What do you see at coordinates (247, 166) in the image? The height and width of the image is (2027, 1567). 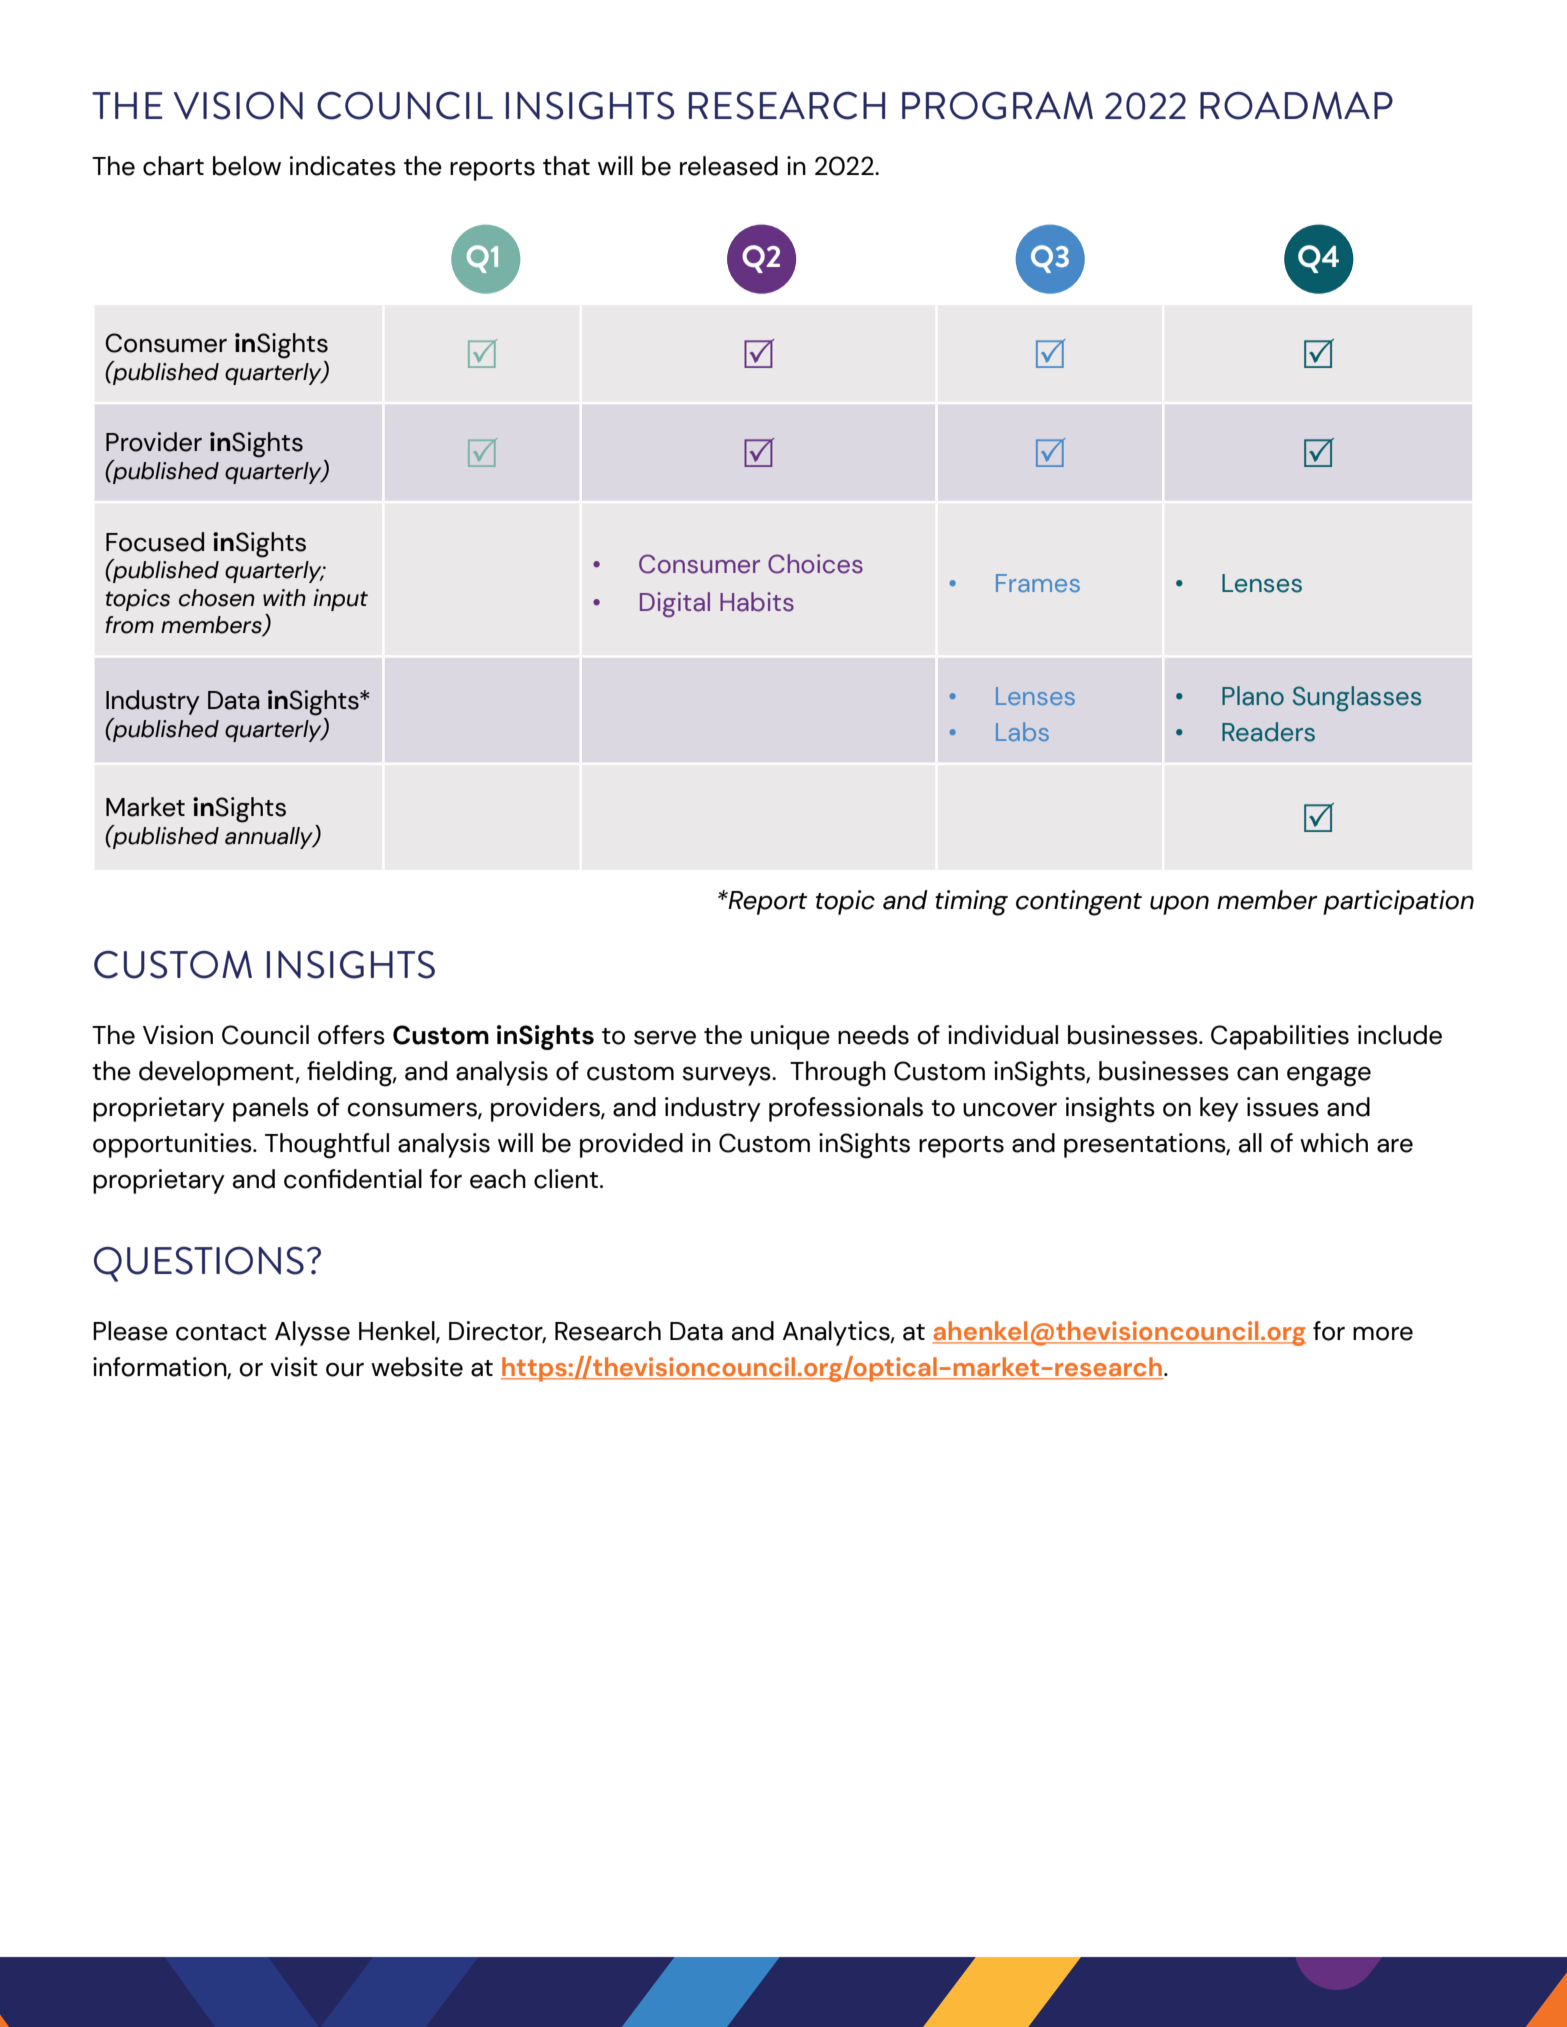 I see `below` at bounding box center [247, 166].
